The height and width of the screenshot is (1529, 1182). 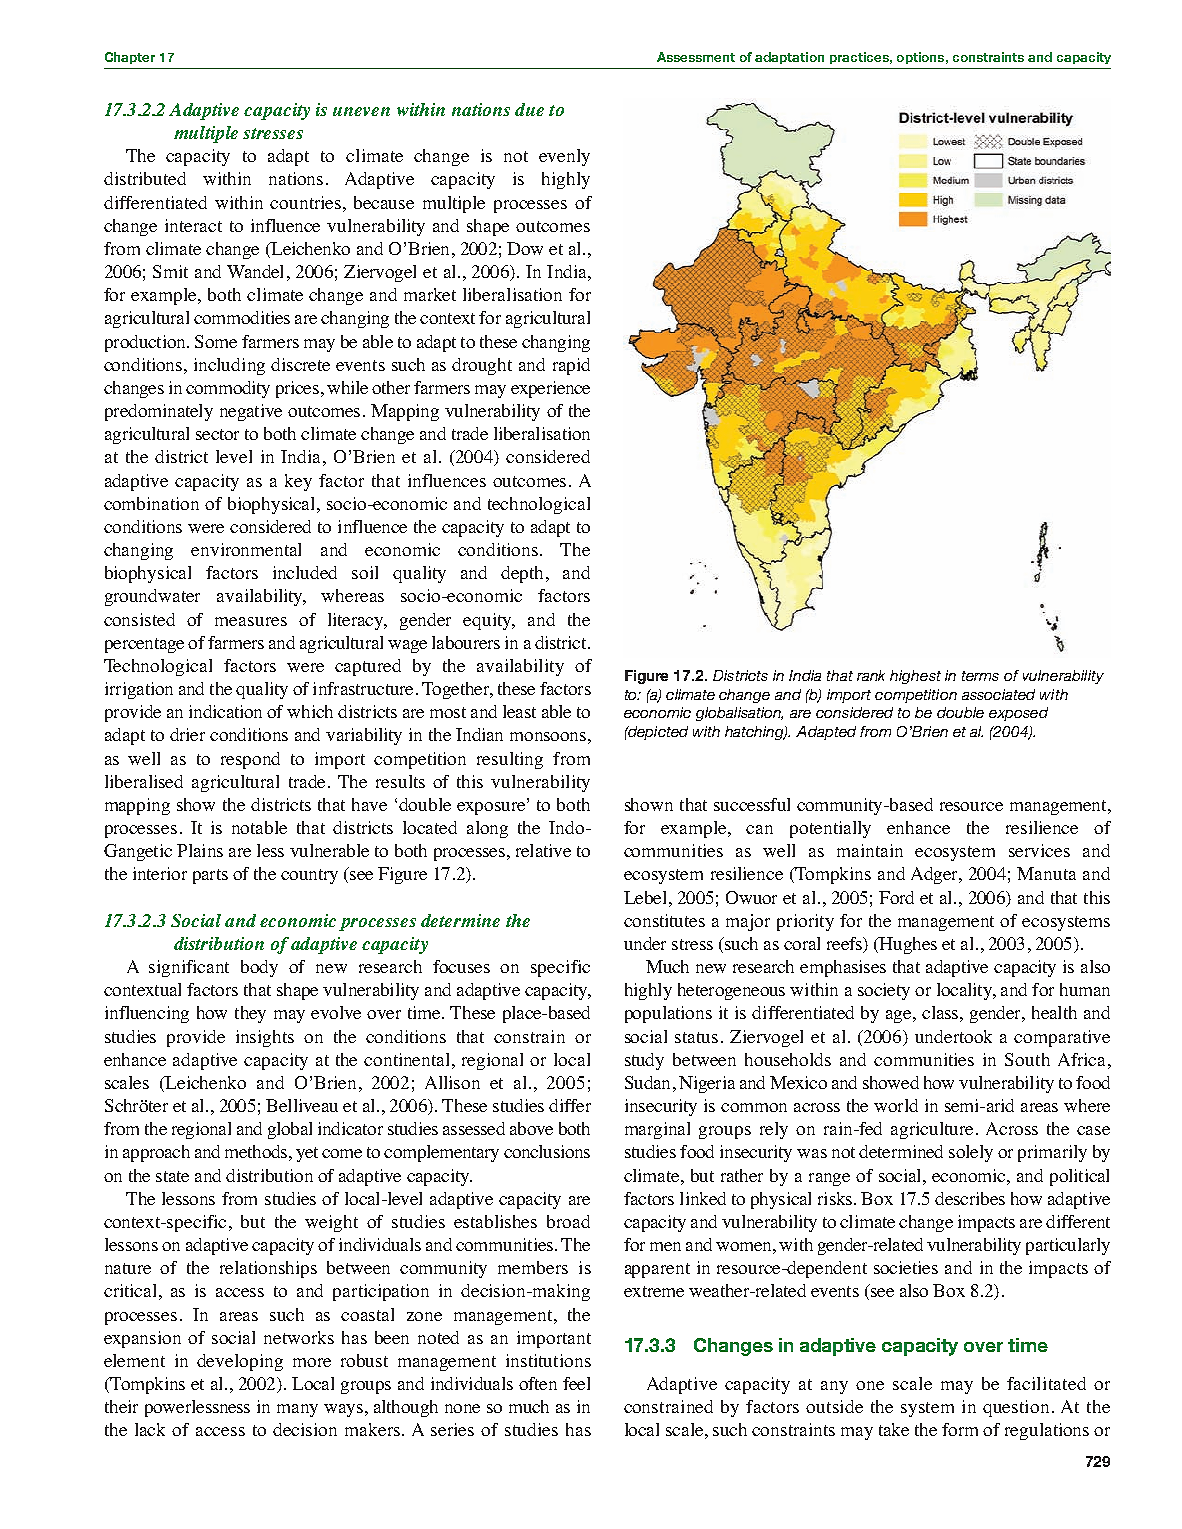 I want to click on terms, so click(x=980, y=676).
